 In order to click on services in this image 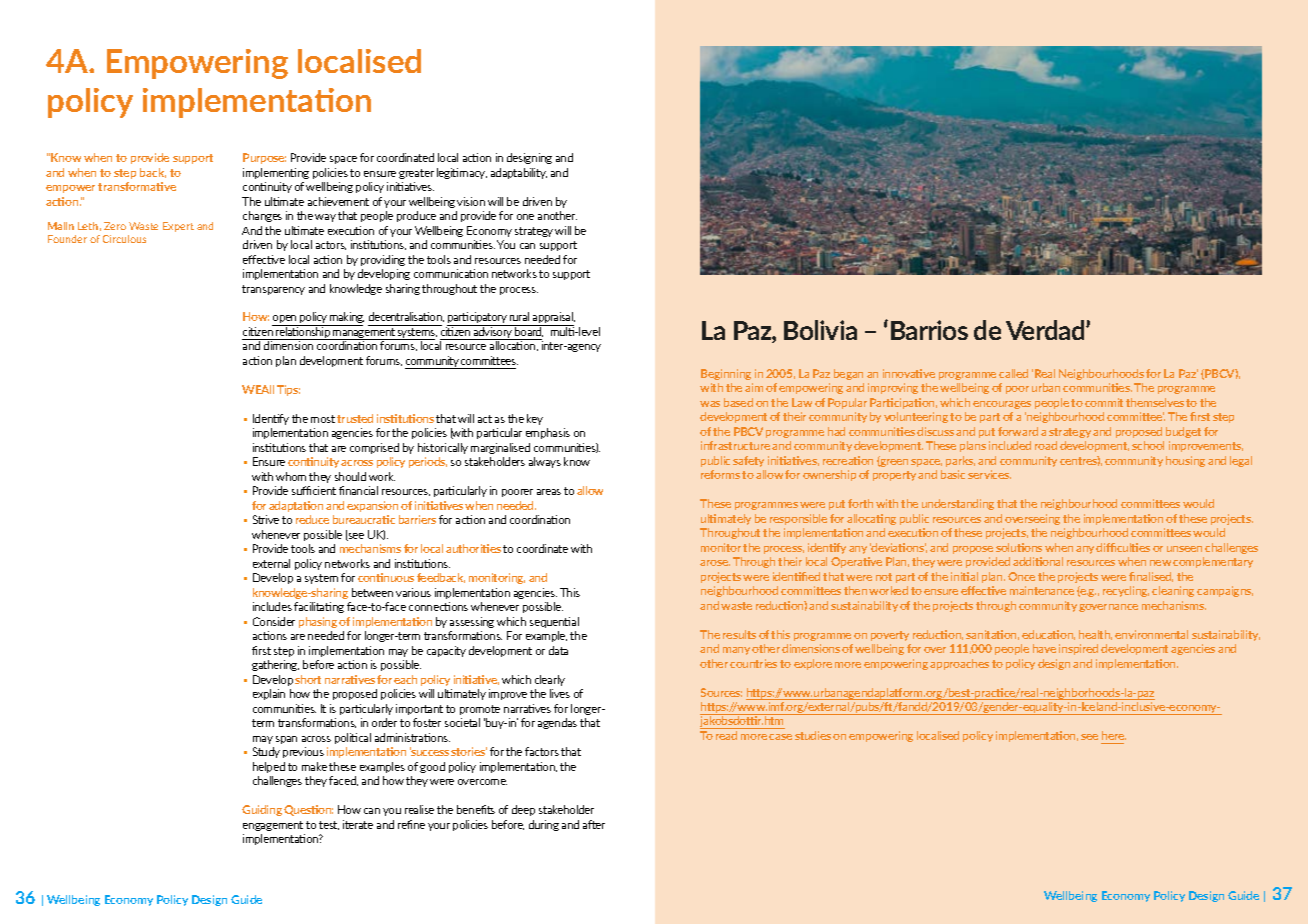, I will do `click(989, 474)`.
